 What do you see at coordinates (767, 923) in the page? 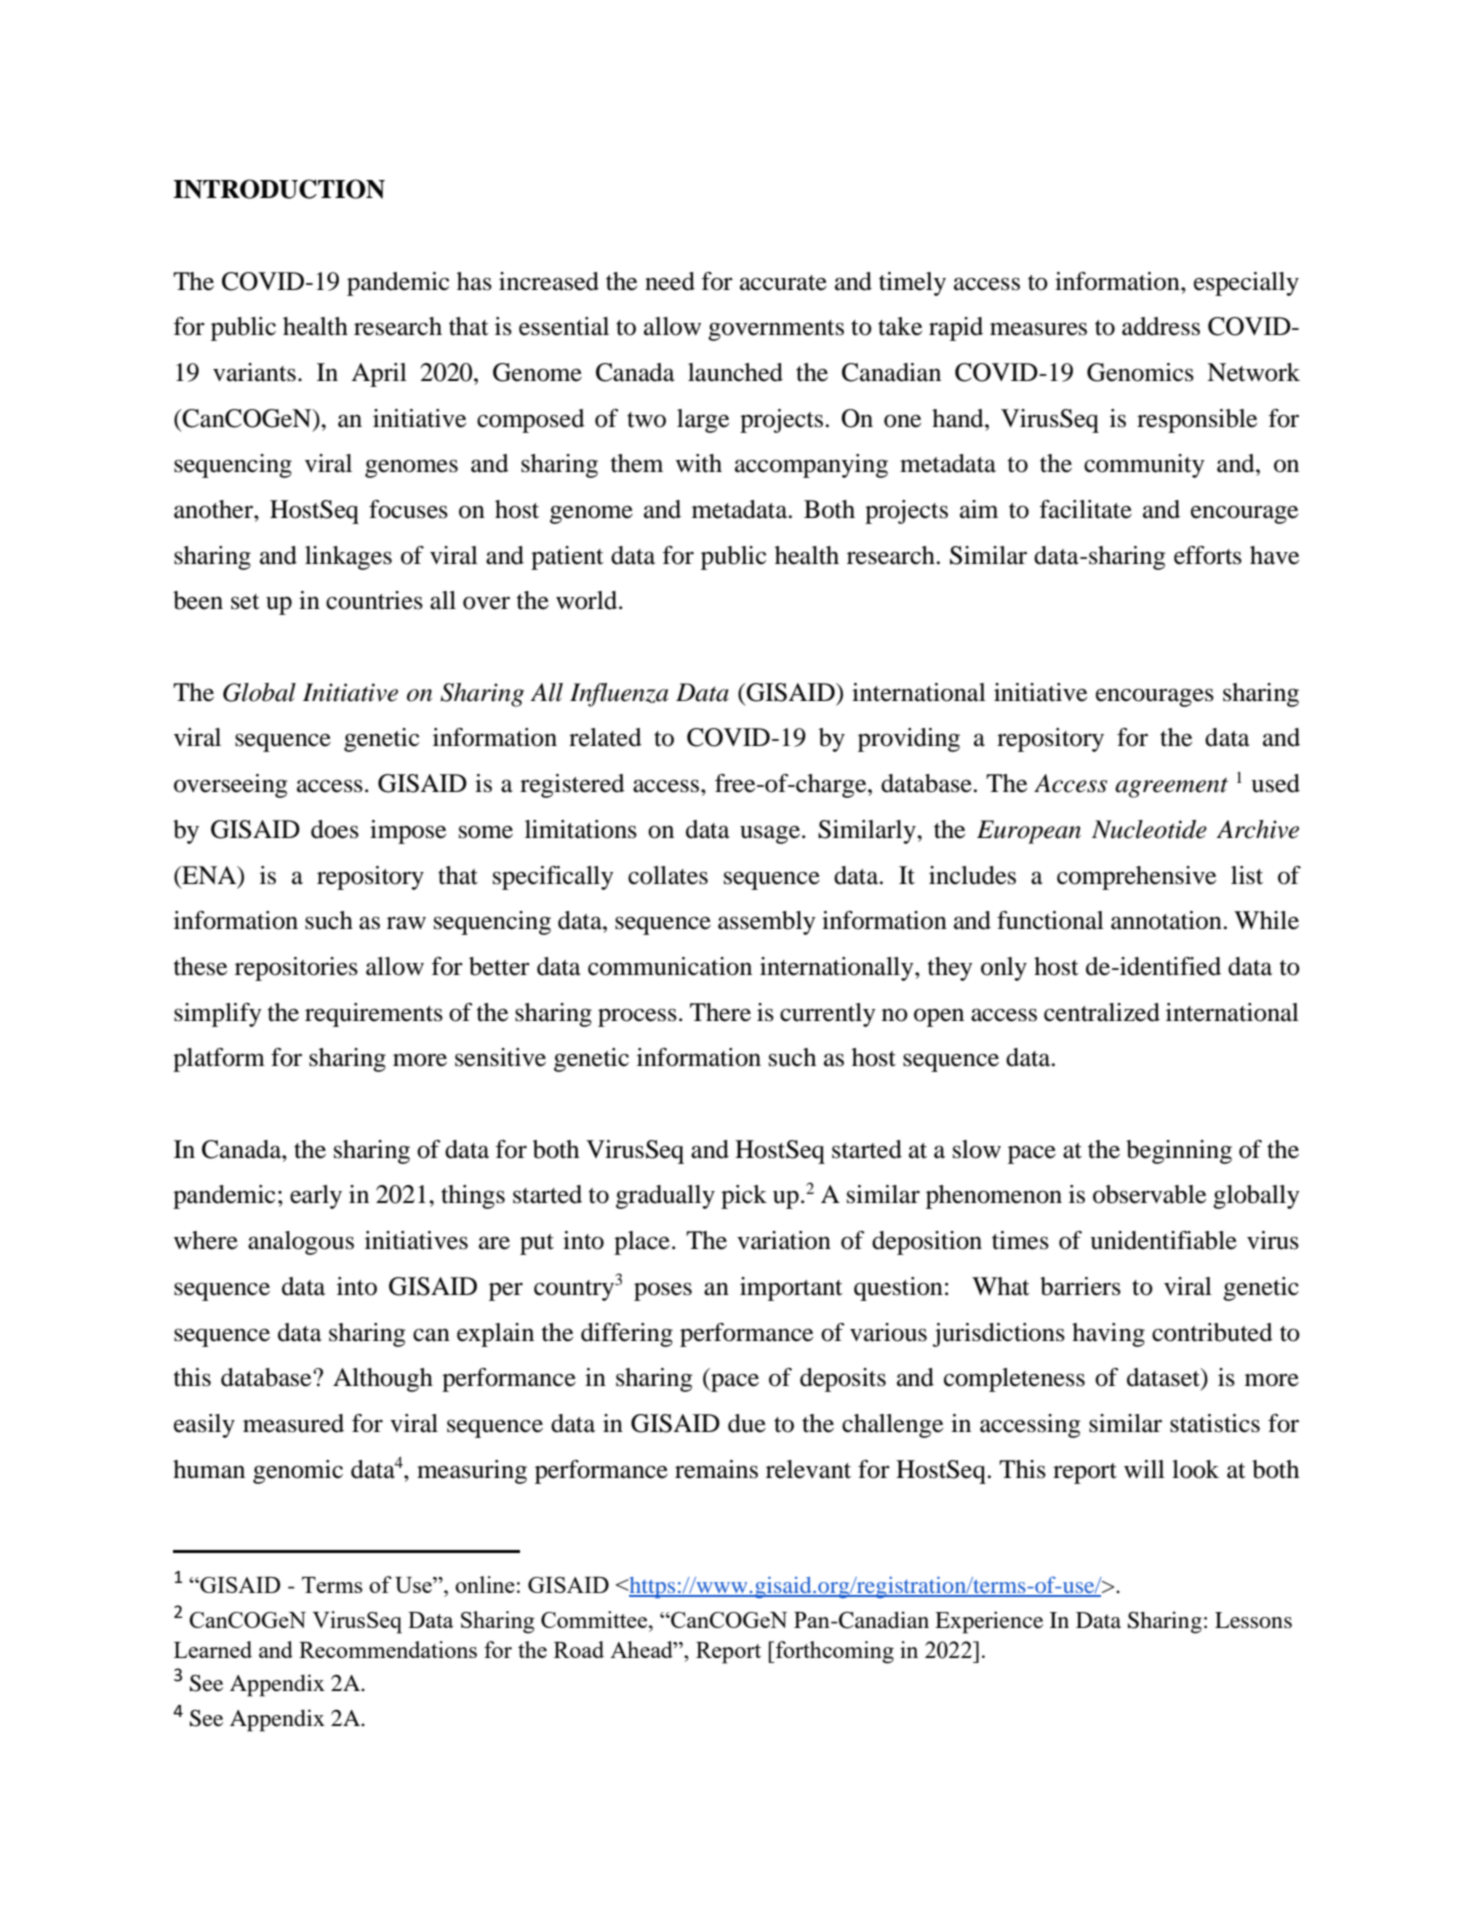
I see `assembly` at bounding box center [767, 923].
